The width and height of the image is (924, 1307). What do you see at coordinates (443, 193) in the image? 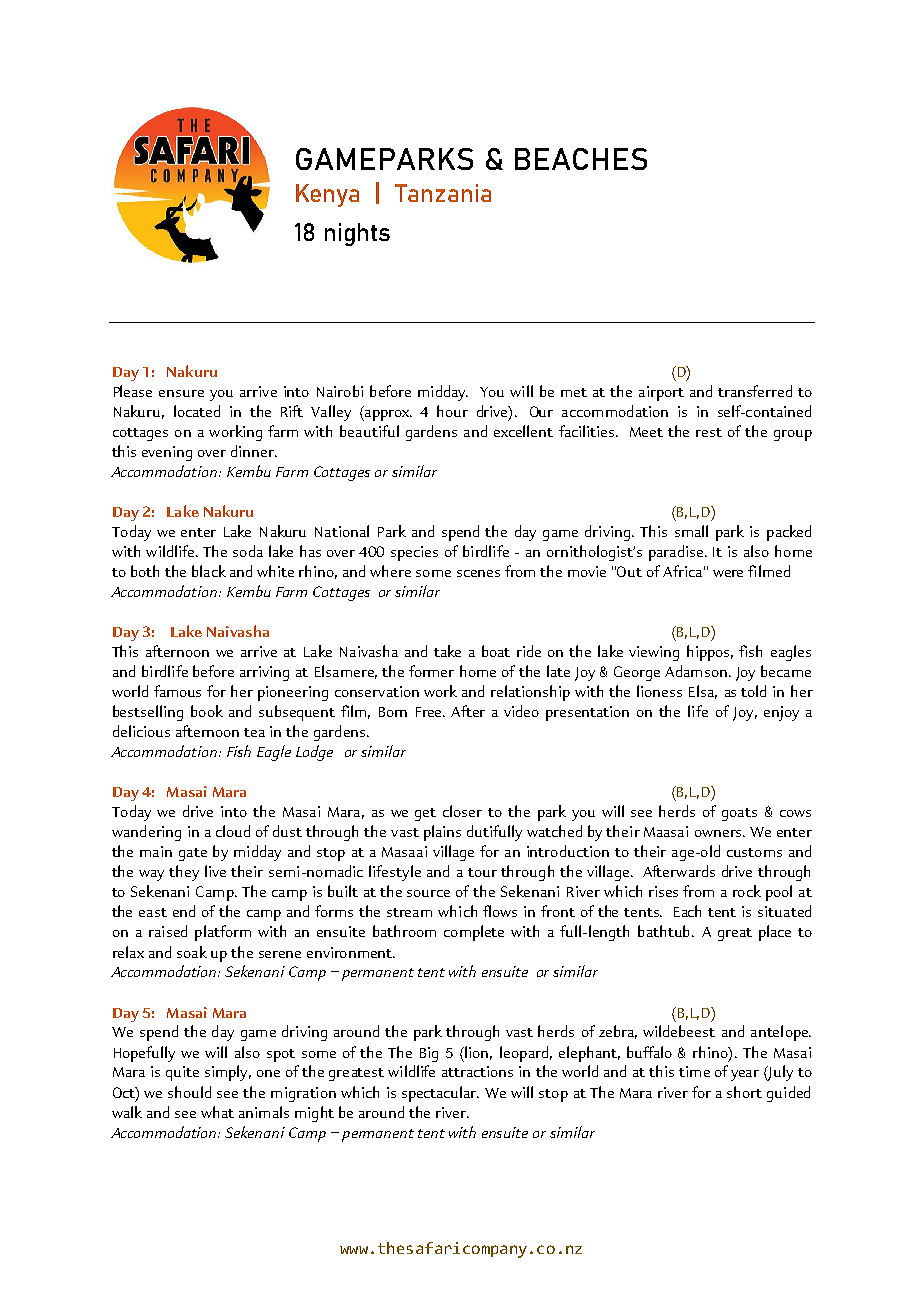
I see `Tanzania` at bounding box center [443, 193].
